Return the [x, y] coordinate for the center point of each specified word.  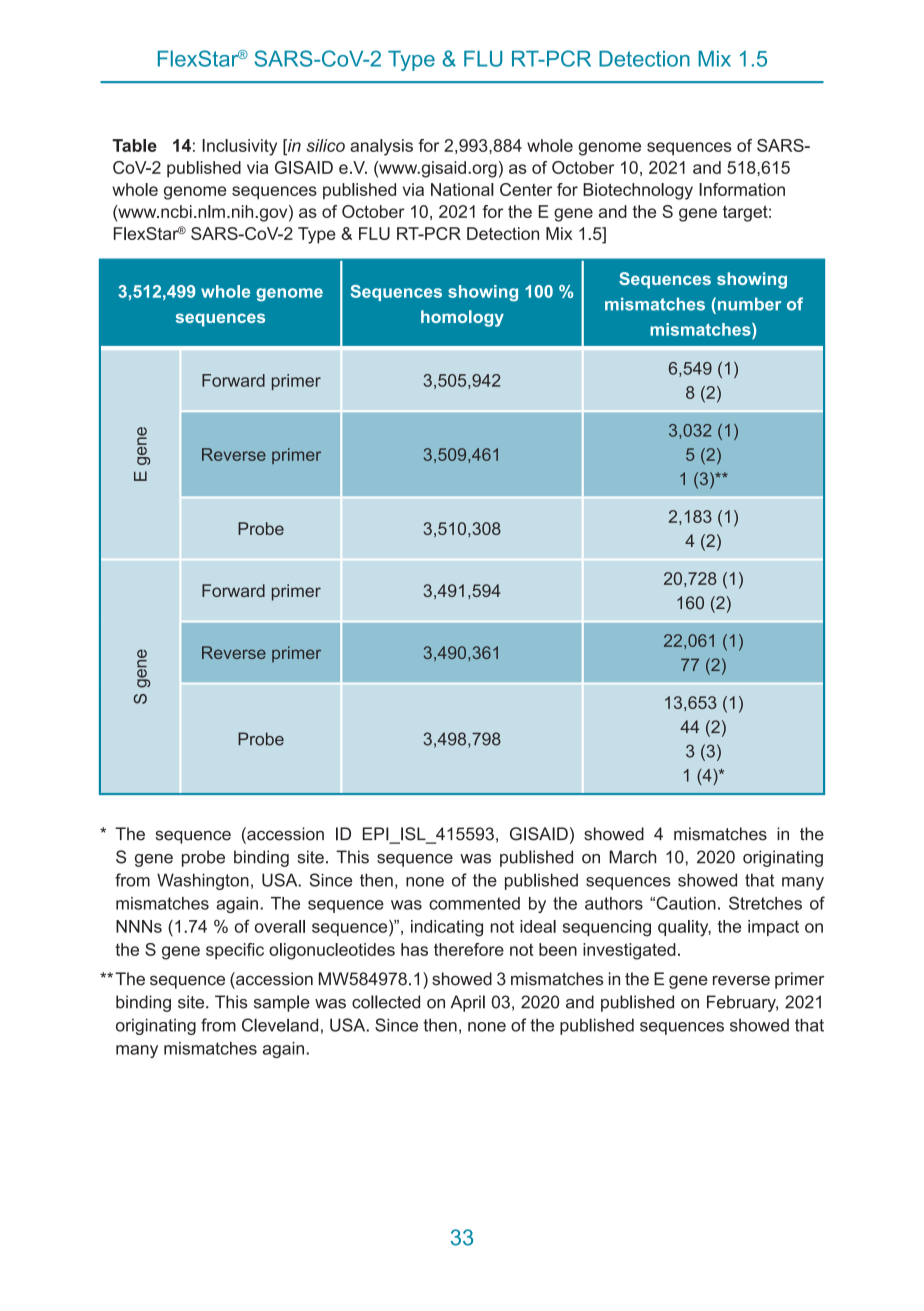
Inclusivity [239, 147]
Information [742, 189]
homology [462, 318]
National [462, 189]
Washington [203, 881]
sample [282, 1003]
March [632, 857]
